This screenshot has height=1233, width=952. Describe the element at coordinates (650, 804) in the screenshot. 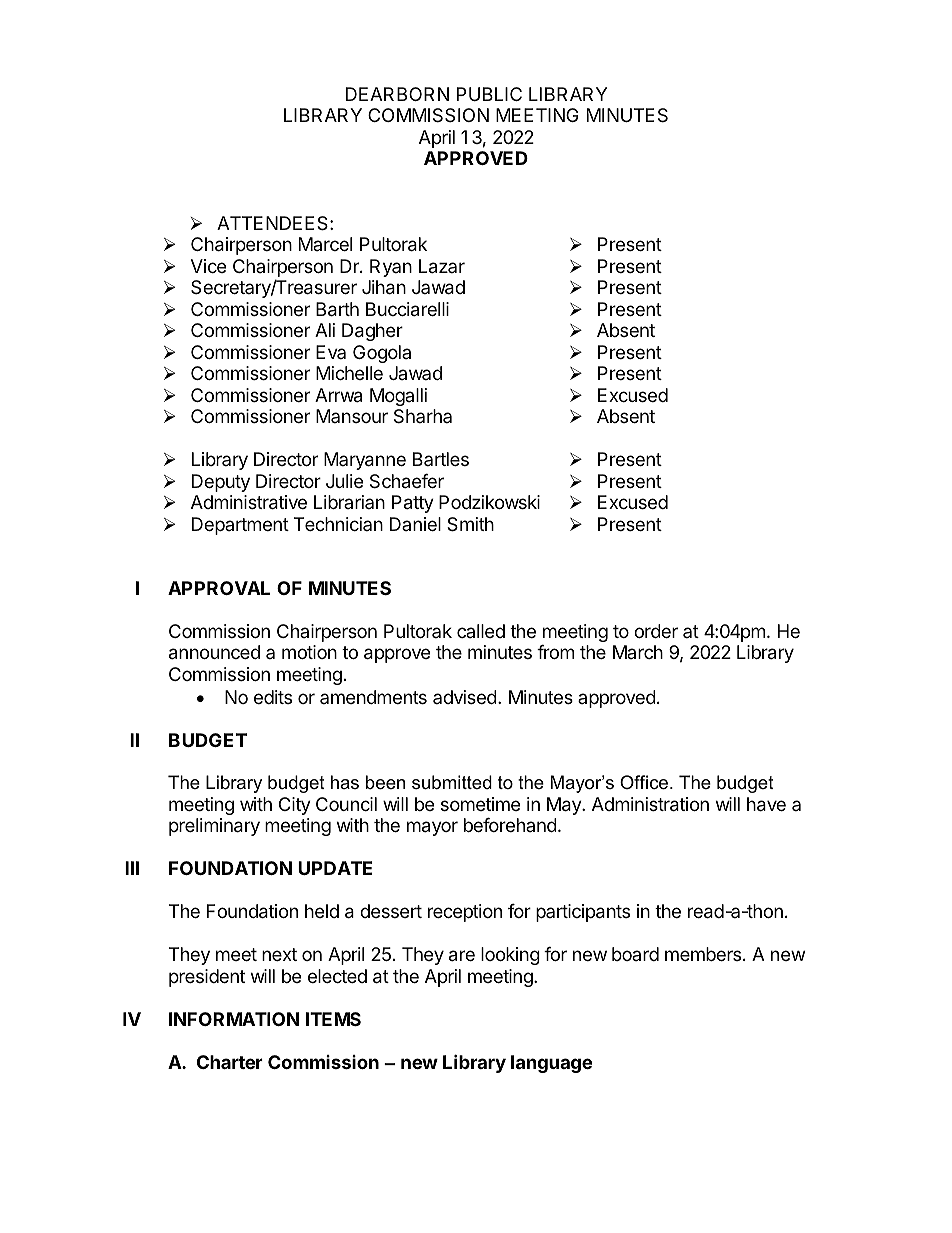

I see `Administration` at that location.
